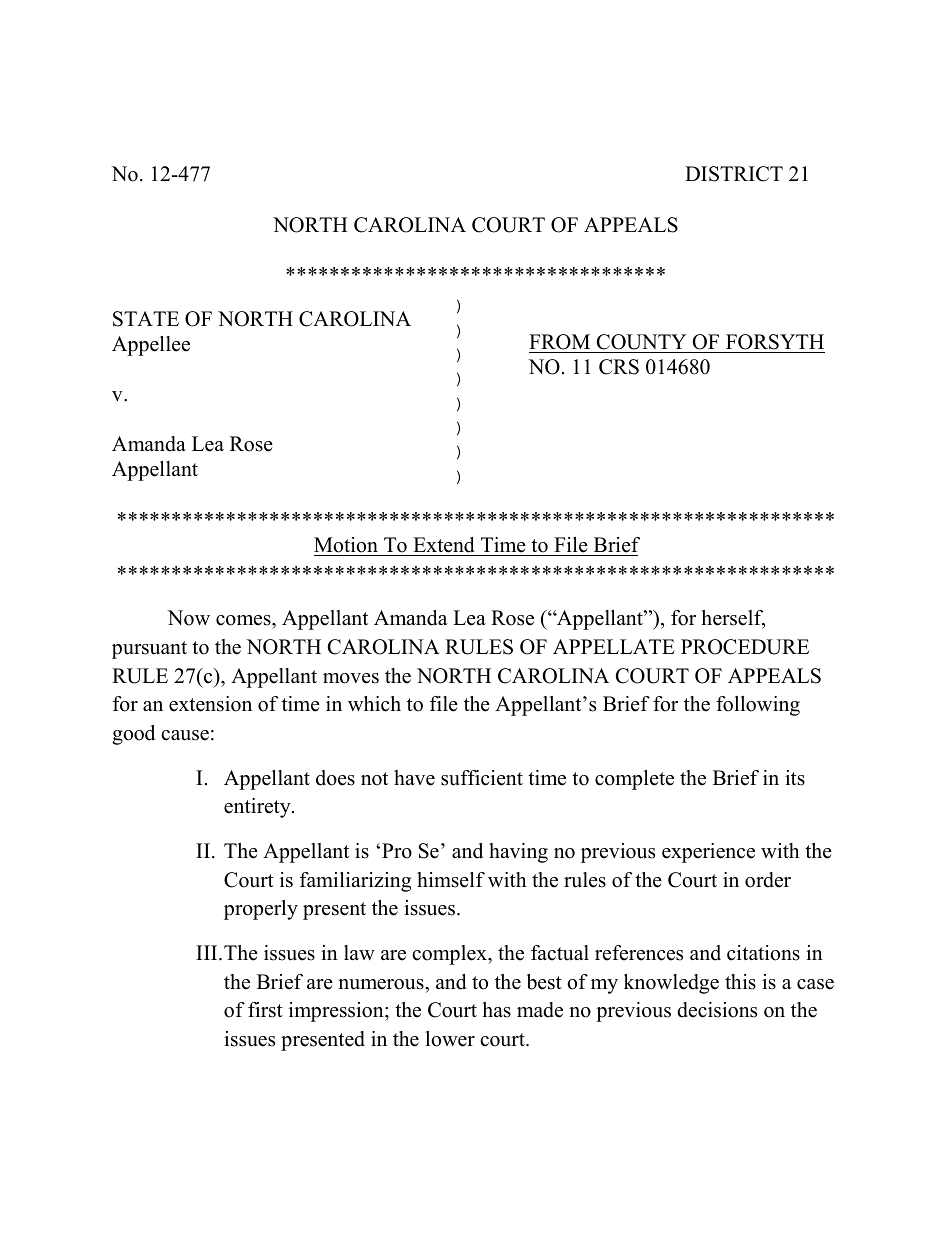 The image size is (952, 1233). Describe the element at coordinates (265, 1010) in the image. I see `first` at that location.
